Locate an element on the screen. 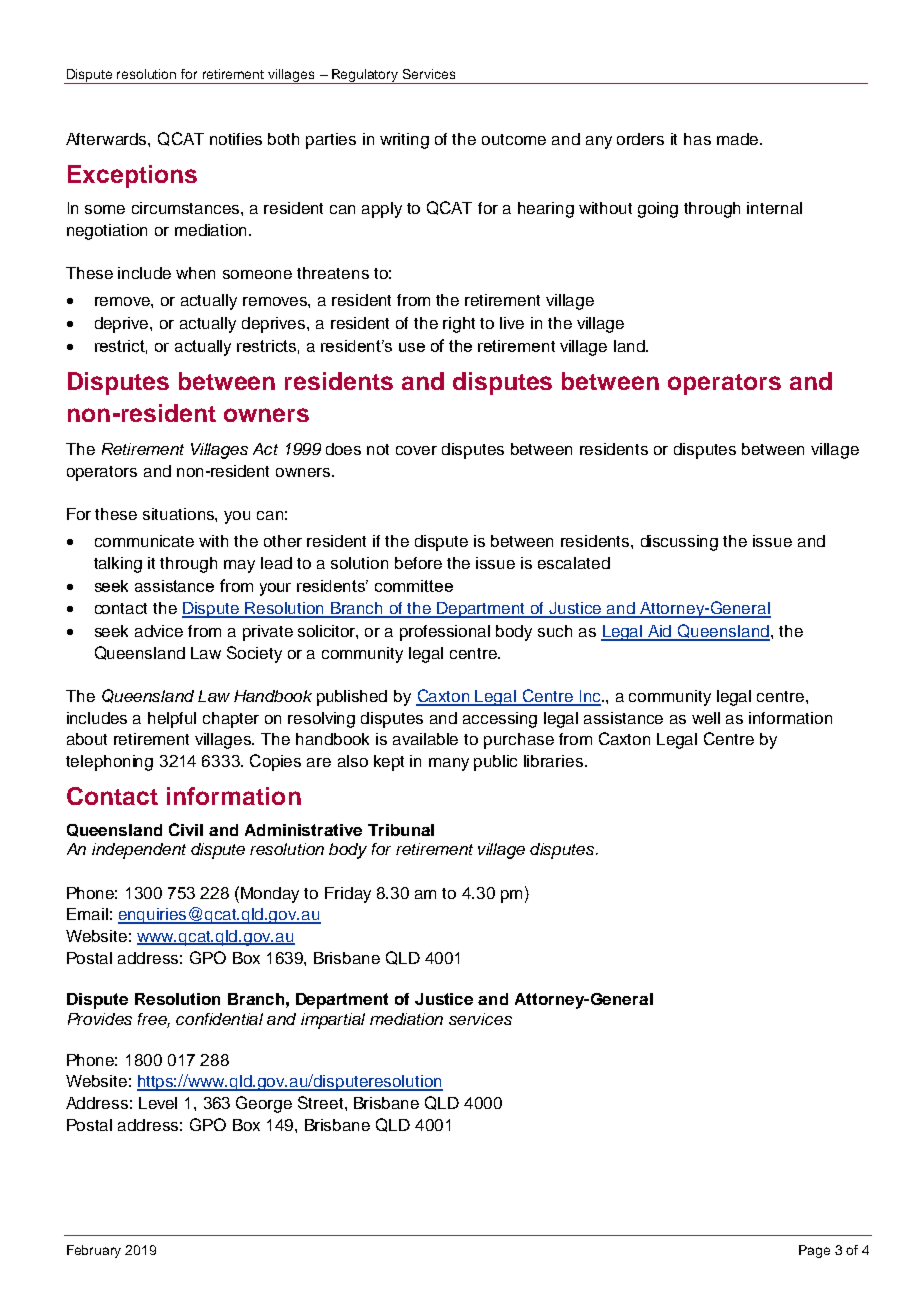  advice is located at coordinates (159, 631).
